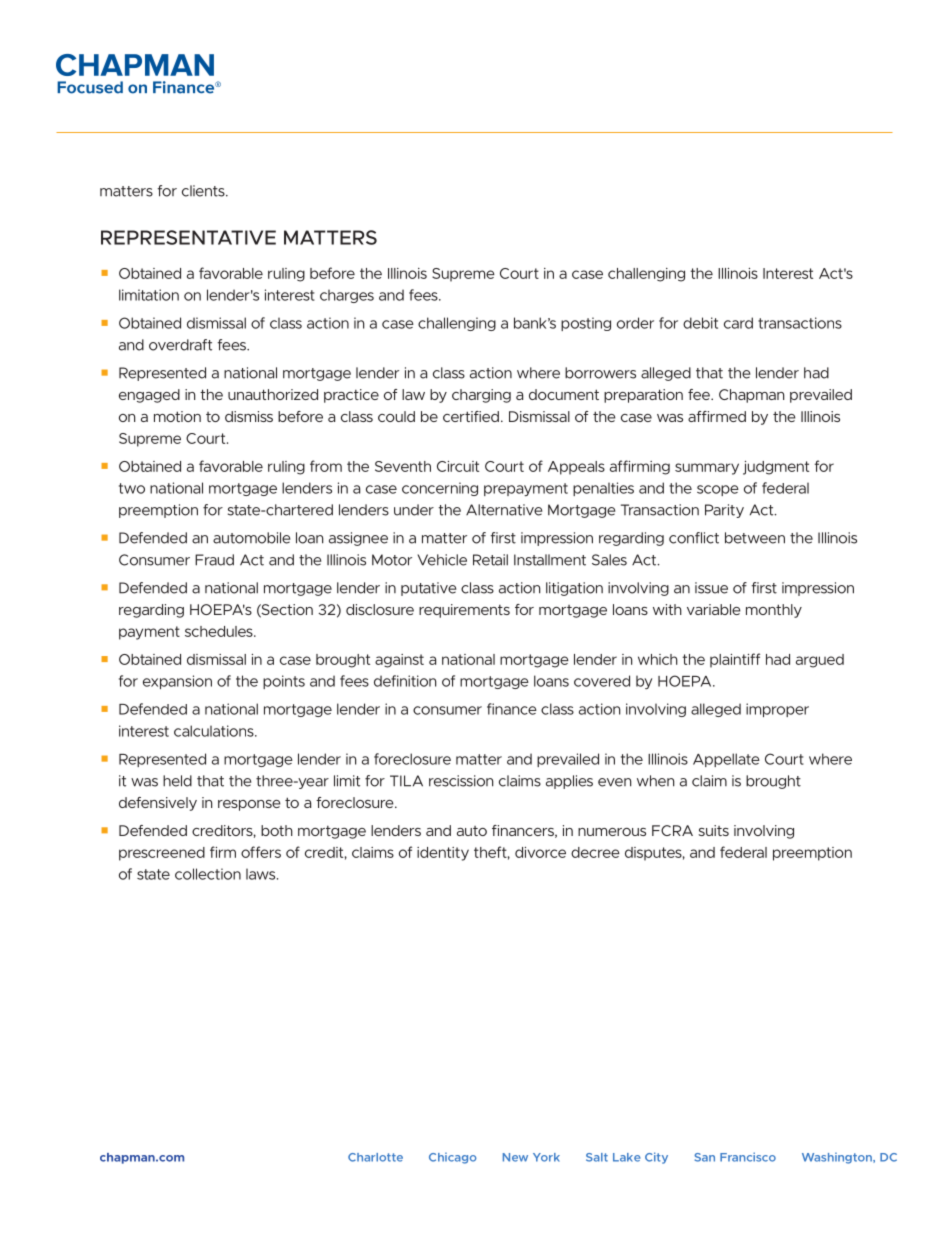 Image resolution: width=952 pixels, height=1233 pixels. I want to click on New, so click(515, 1157).
